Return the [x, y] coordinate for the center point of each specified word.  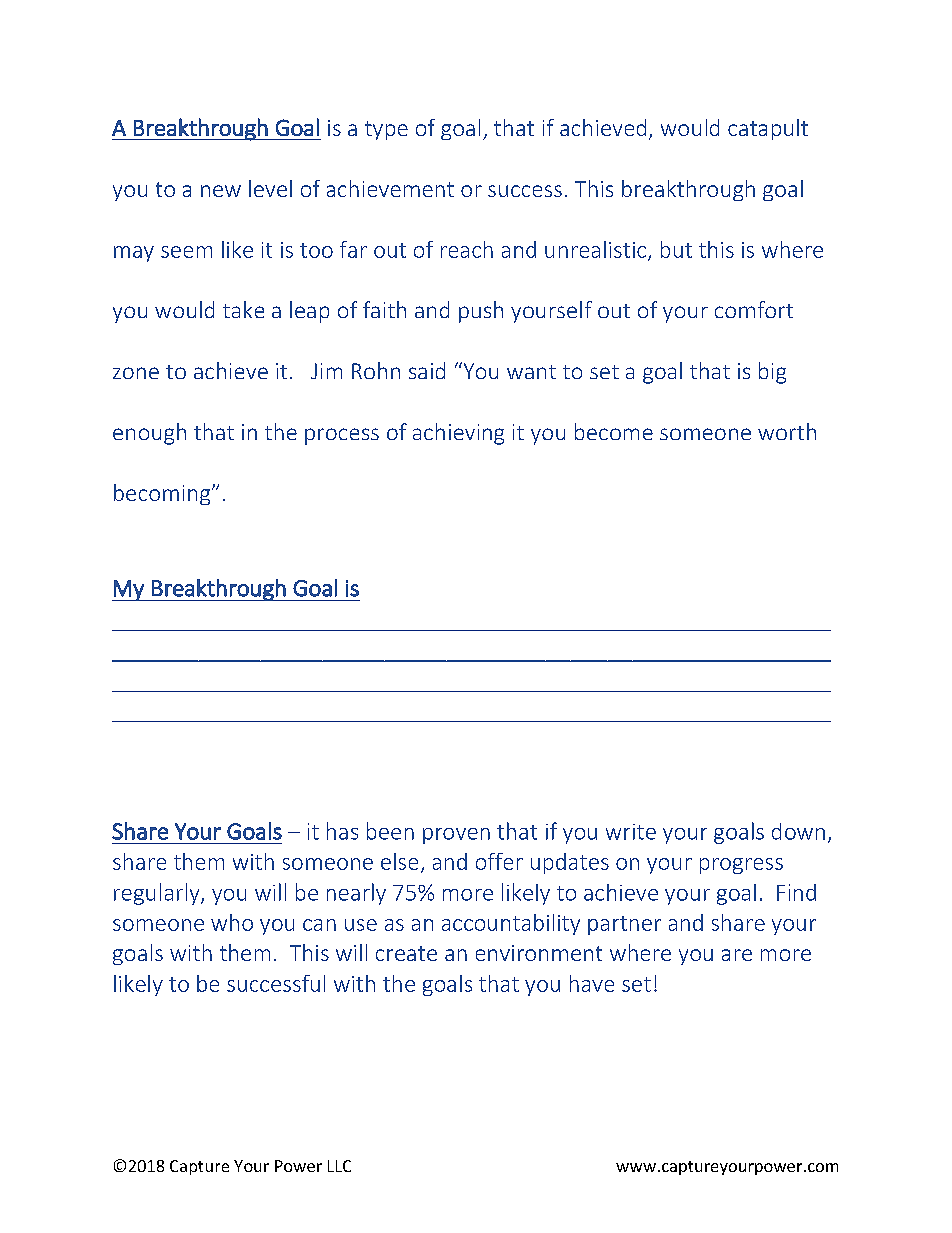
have [592, 983]
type [386, 130]
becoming [163, 494]
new [221, 191]
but [676, 249]
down [798, 831]
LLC [339, 1166]
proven [456, 836]
